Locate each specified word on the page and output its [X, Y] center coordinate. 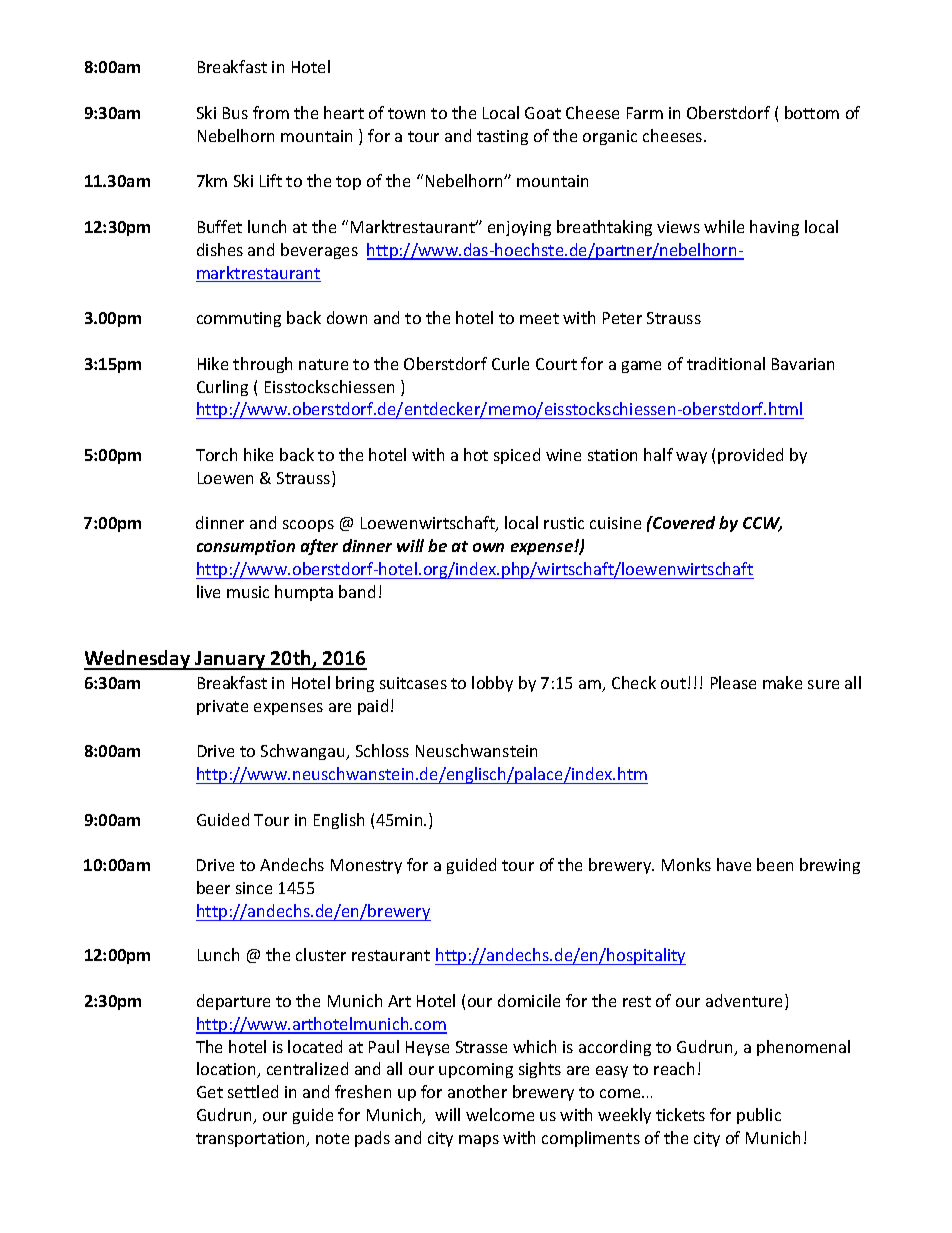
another [477, 1091]
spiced [517, 456]
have [734, 864]
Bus [235, 113]
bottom [812, 112]
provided [750, 456]
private [222, 707]
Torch [216, 454]
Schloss [382, 750]
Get [210, 1092]
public [759, 1116]
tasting [502, 137]
